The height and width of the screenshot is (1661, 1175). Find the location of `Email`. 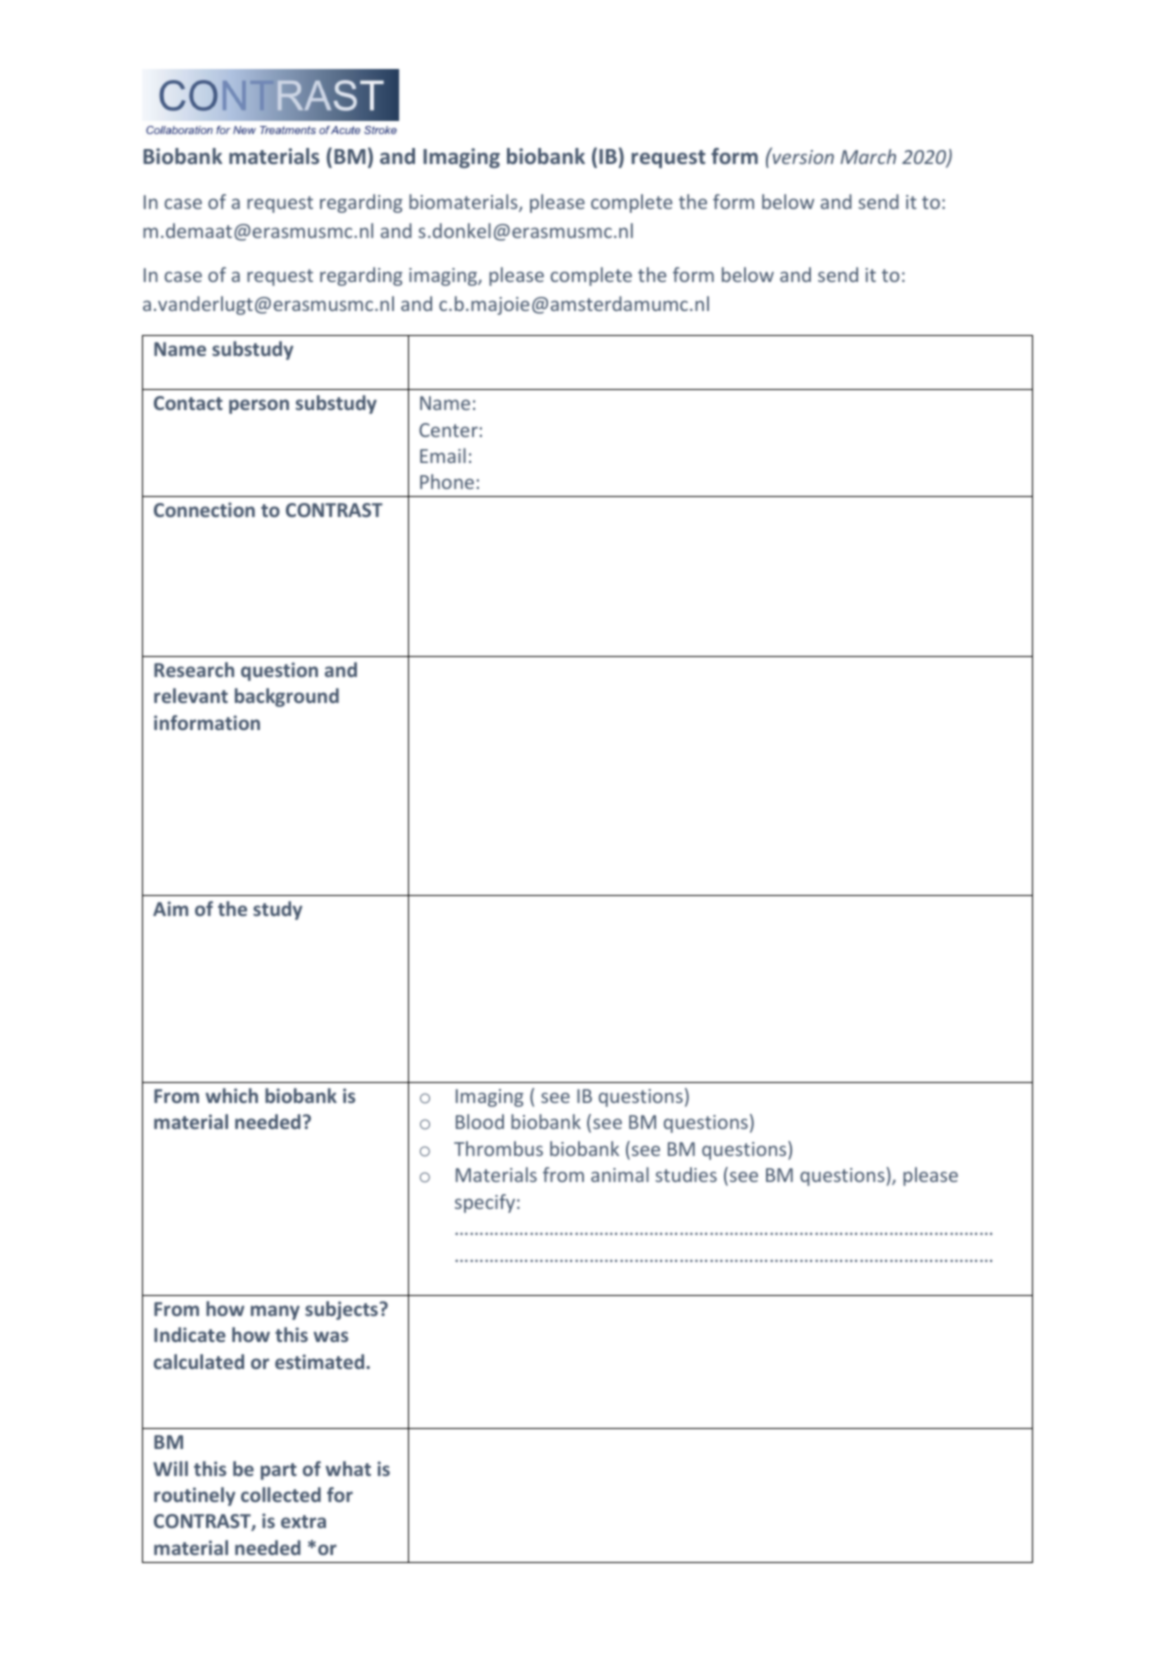

Email is located at coordinates (443, 455).
